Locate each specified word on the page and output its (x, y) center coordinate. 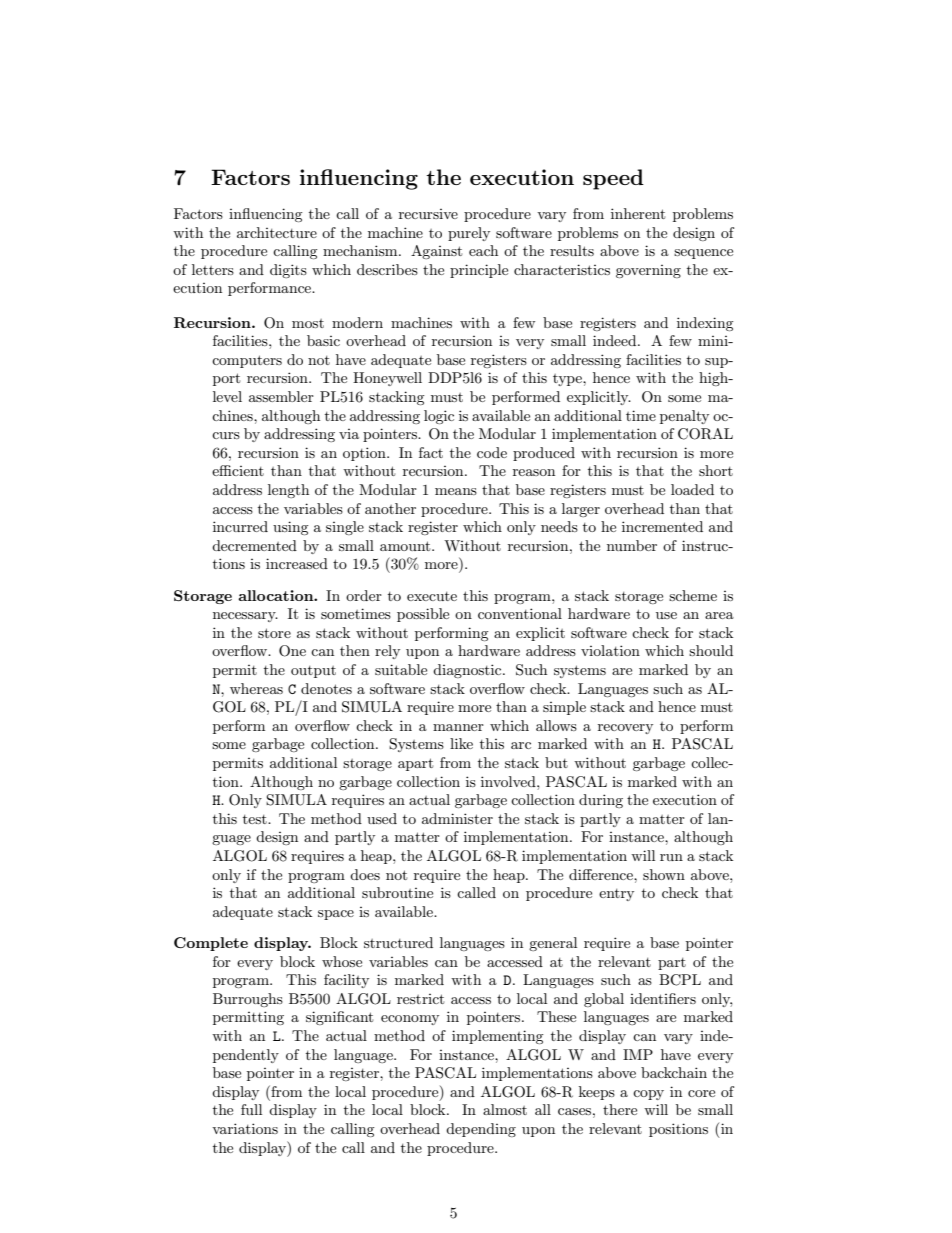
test (256, 819)
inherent (638, 213)
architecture (277, 232)
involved (509, 781)
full (251, 1109)
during (601, 801)
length (288, 491)
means (456, 491)
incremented (662, 526)
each (483, 250)
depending (481, 1130)
